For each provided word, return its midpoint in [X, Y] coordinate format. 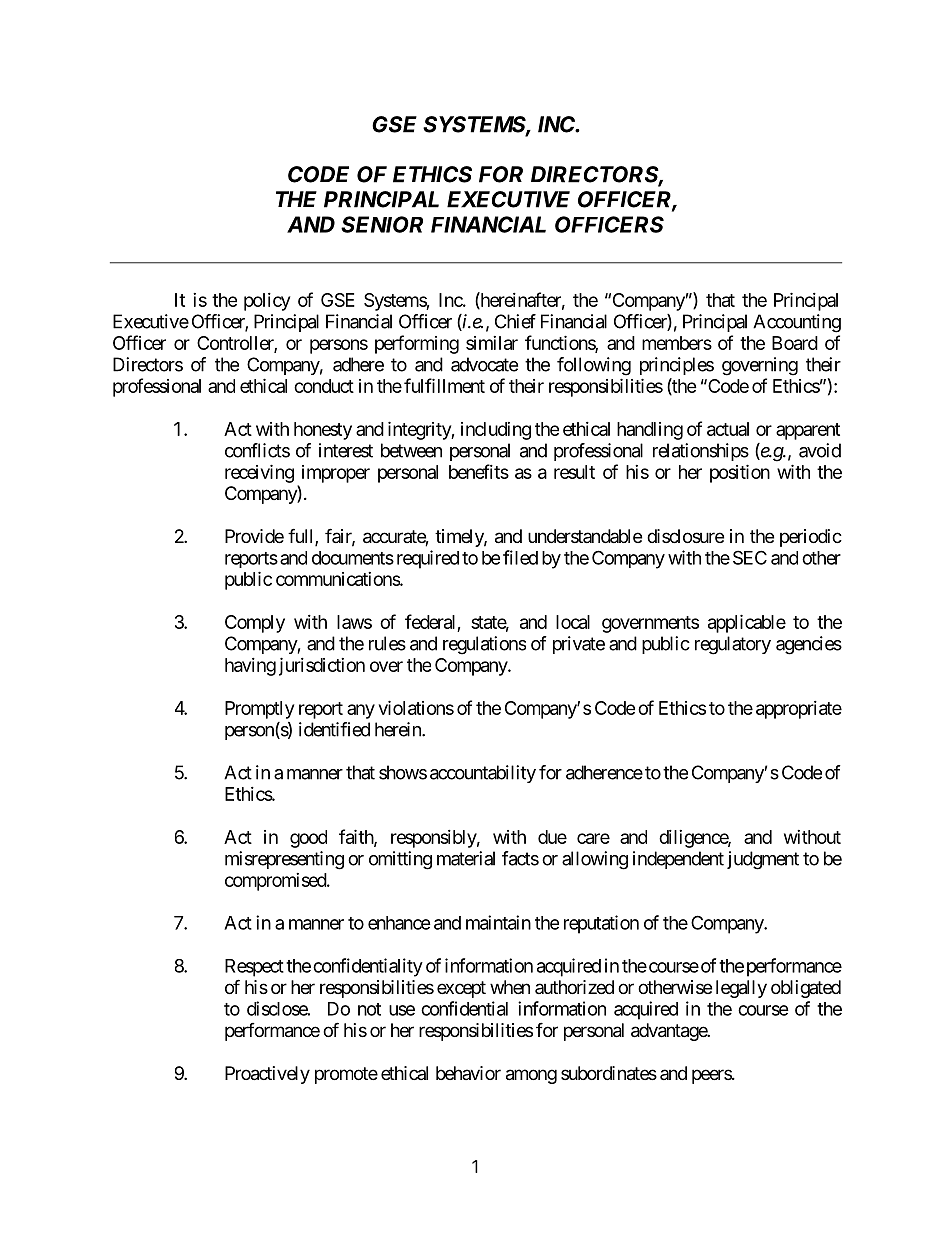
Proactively [267, 1075]
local [573, 622]
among [531, 1076]
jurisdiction [322, 666]
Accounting [797, 323]
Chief [515, 321]
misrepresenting [284, 860]
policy [267, 302]
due [552, 837]
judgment [763, 860]
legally [741, 989]
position [740, 473]
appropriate [799, 710]
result [574, 472]
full [302, 537]
